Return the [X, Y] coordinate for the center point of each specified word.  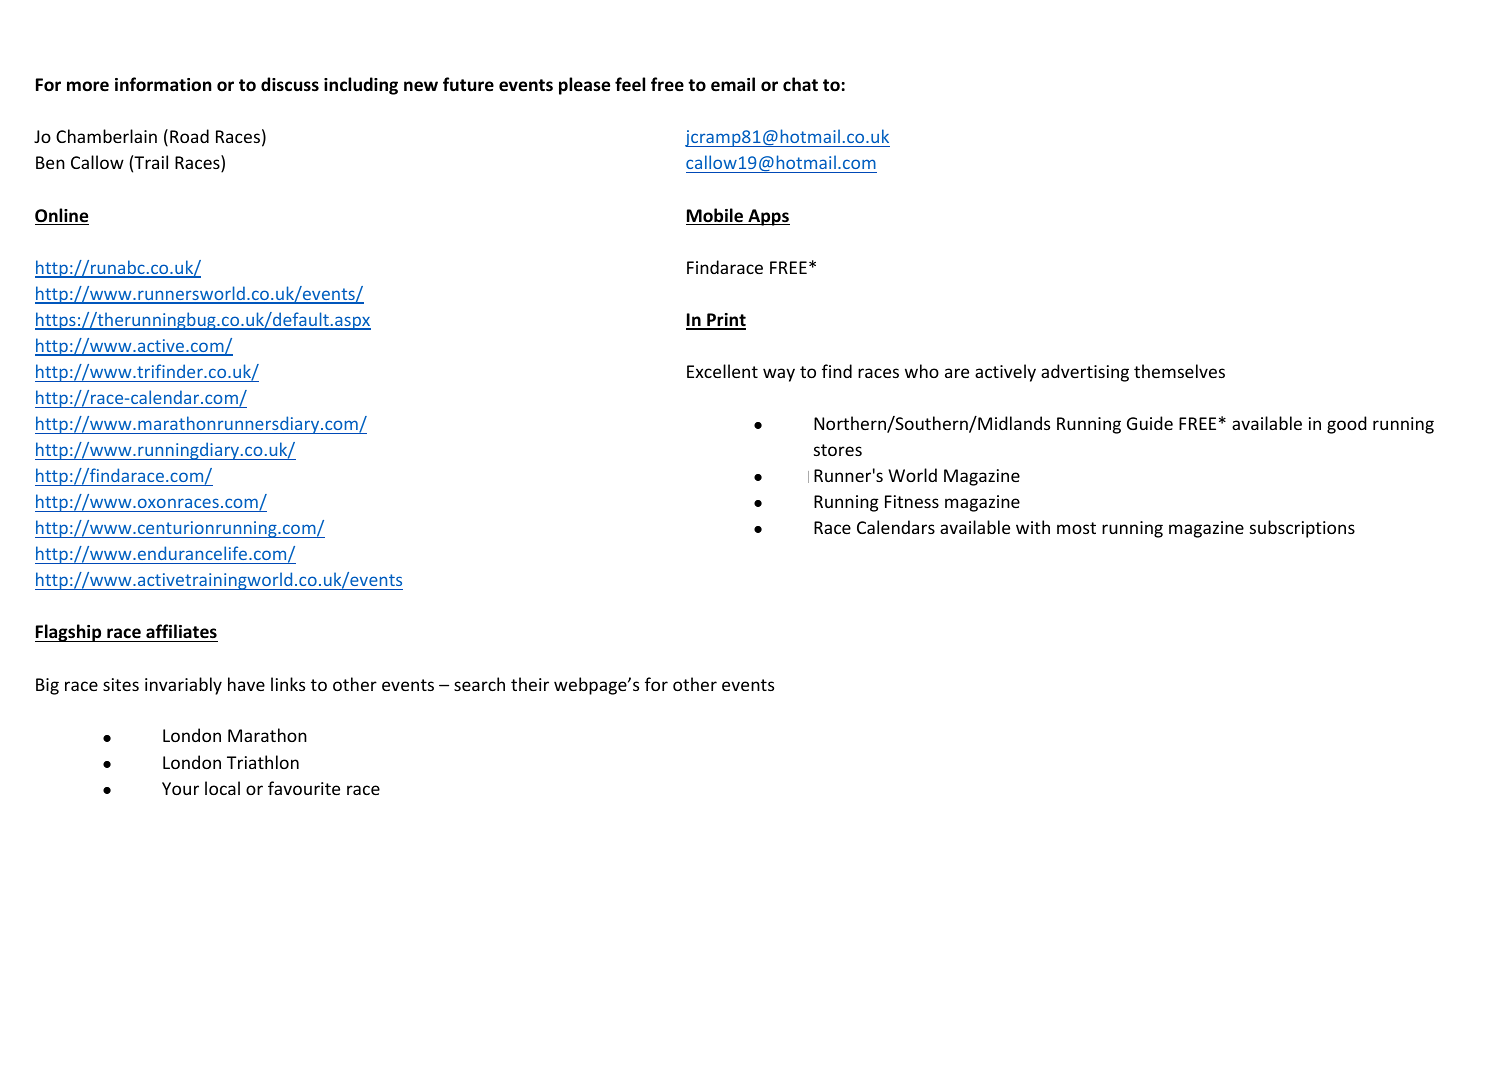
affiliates [181, 633]
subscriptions [1302, 529]
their [530, 684]
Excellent [722, 371]
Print [725, 321]
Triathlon [263, 762]
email [733, 84]
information [163, 84]
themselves [1179, 371]
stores [838, 450]
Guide [1150, 423]
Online [62, 216]
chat [800, 84]
